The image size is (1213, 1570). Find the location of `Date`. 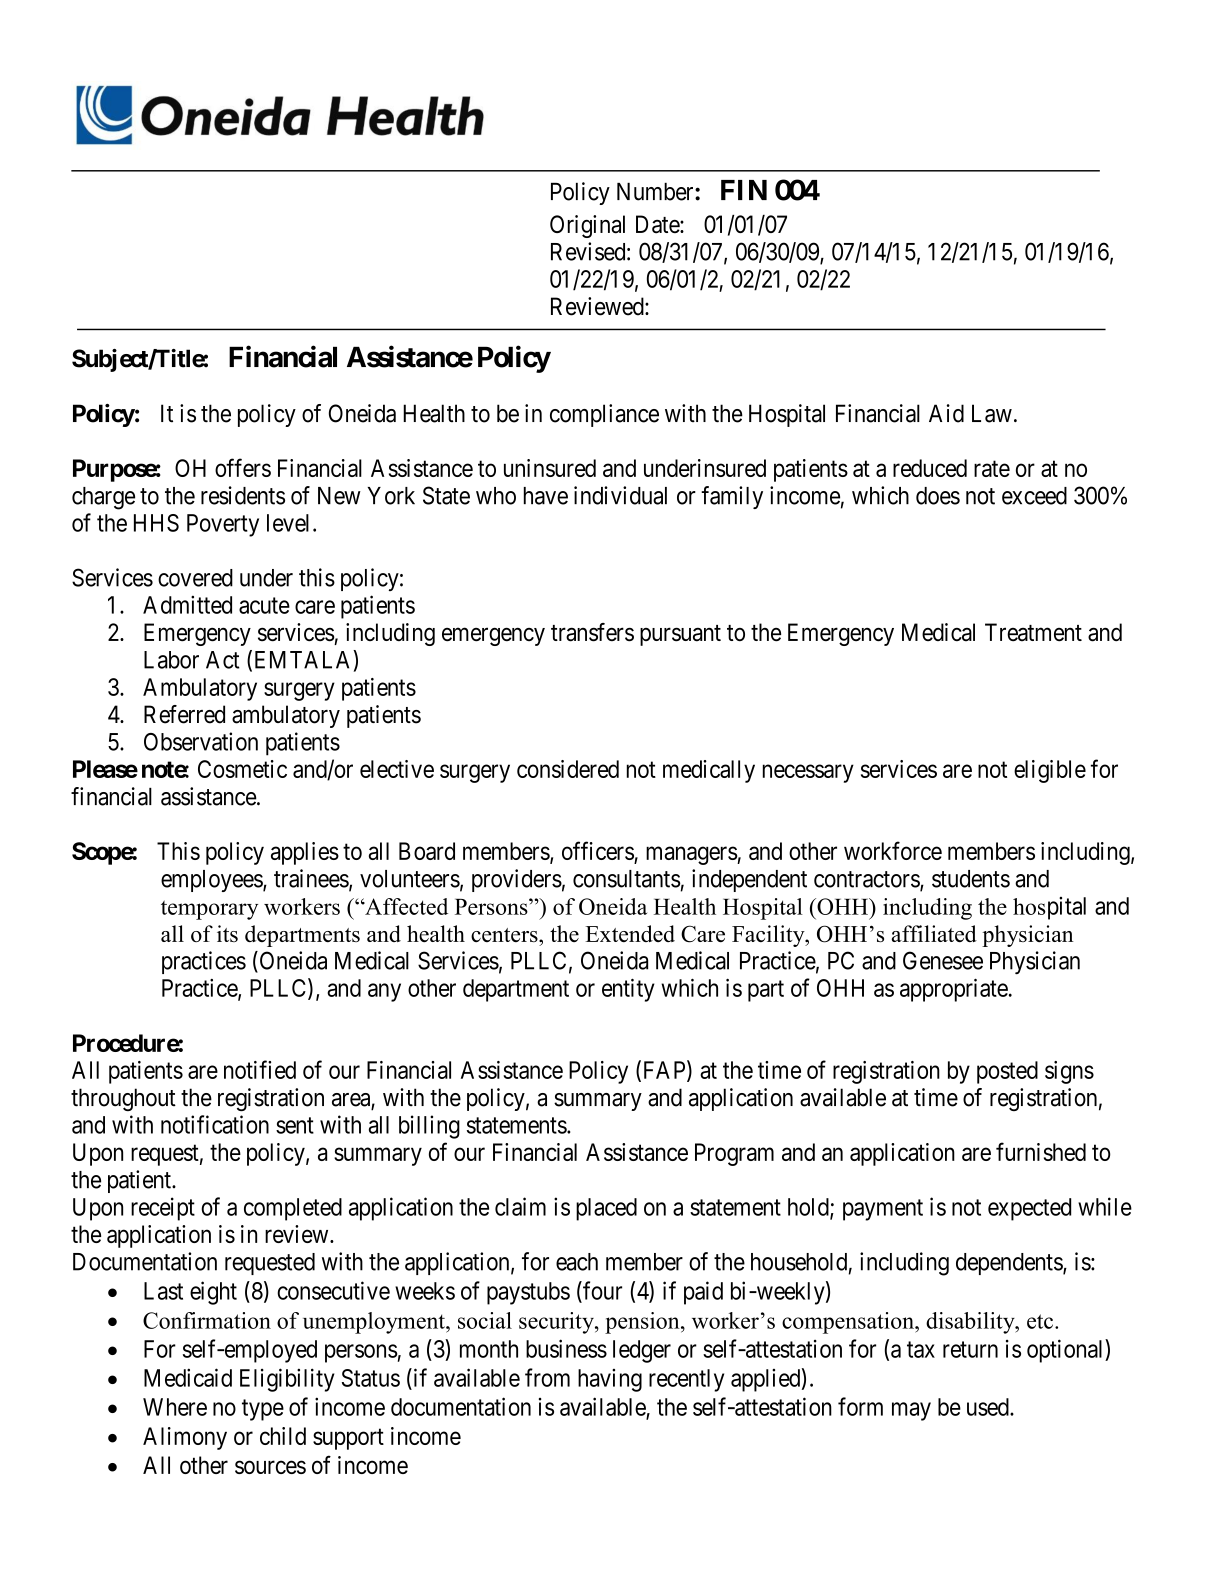

Date is located at coordinates (658, 224).
